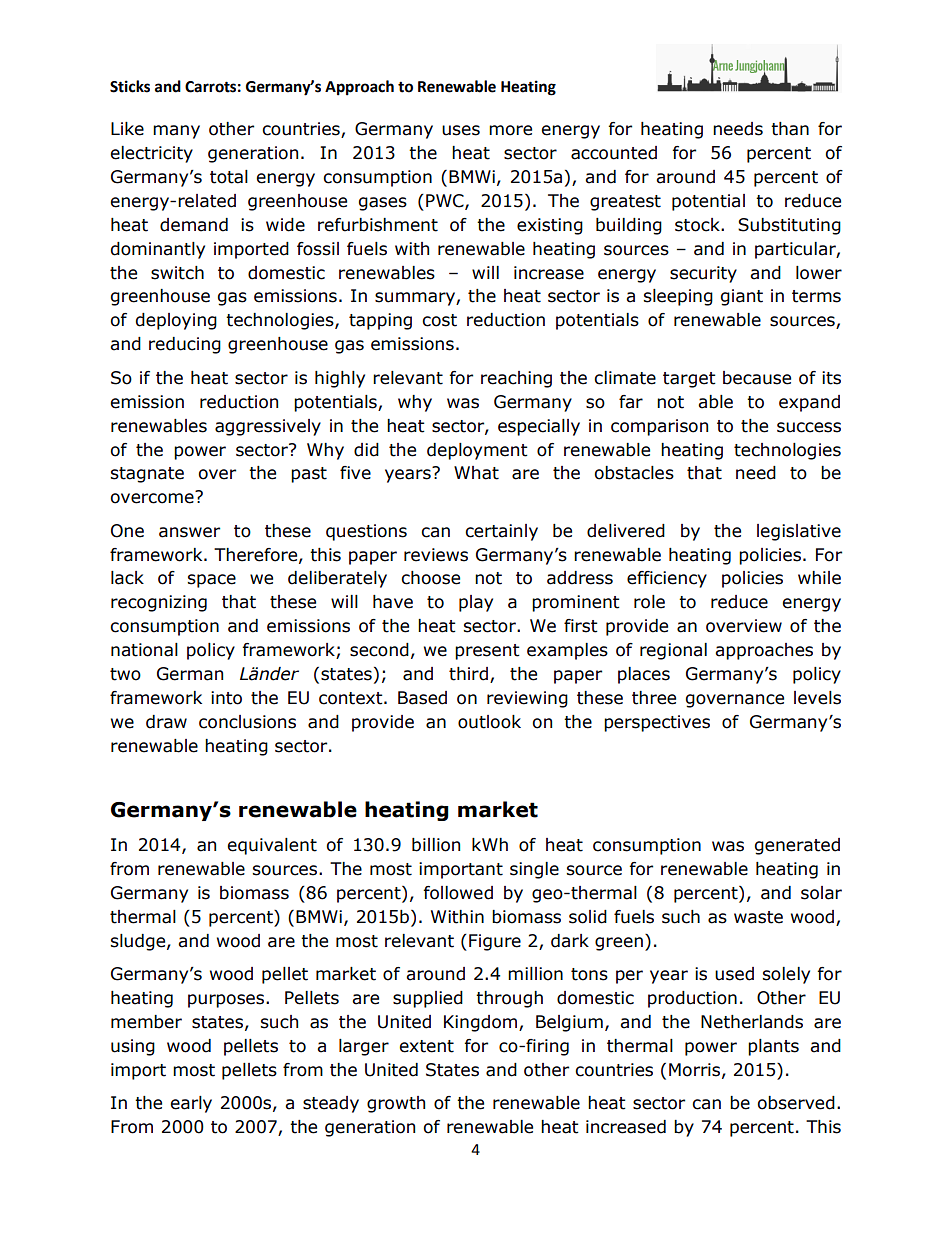 This screenshot has width=952, height=1233. I want to click on outlook, so click(489, 722).
